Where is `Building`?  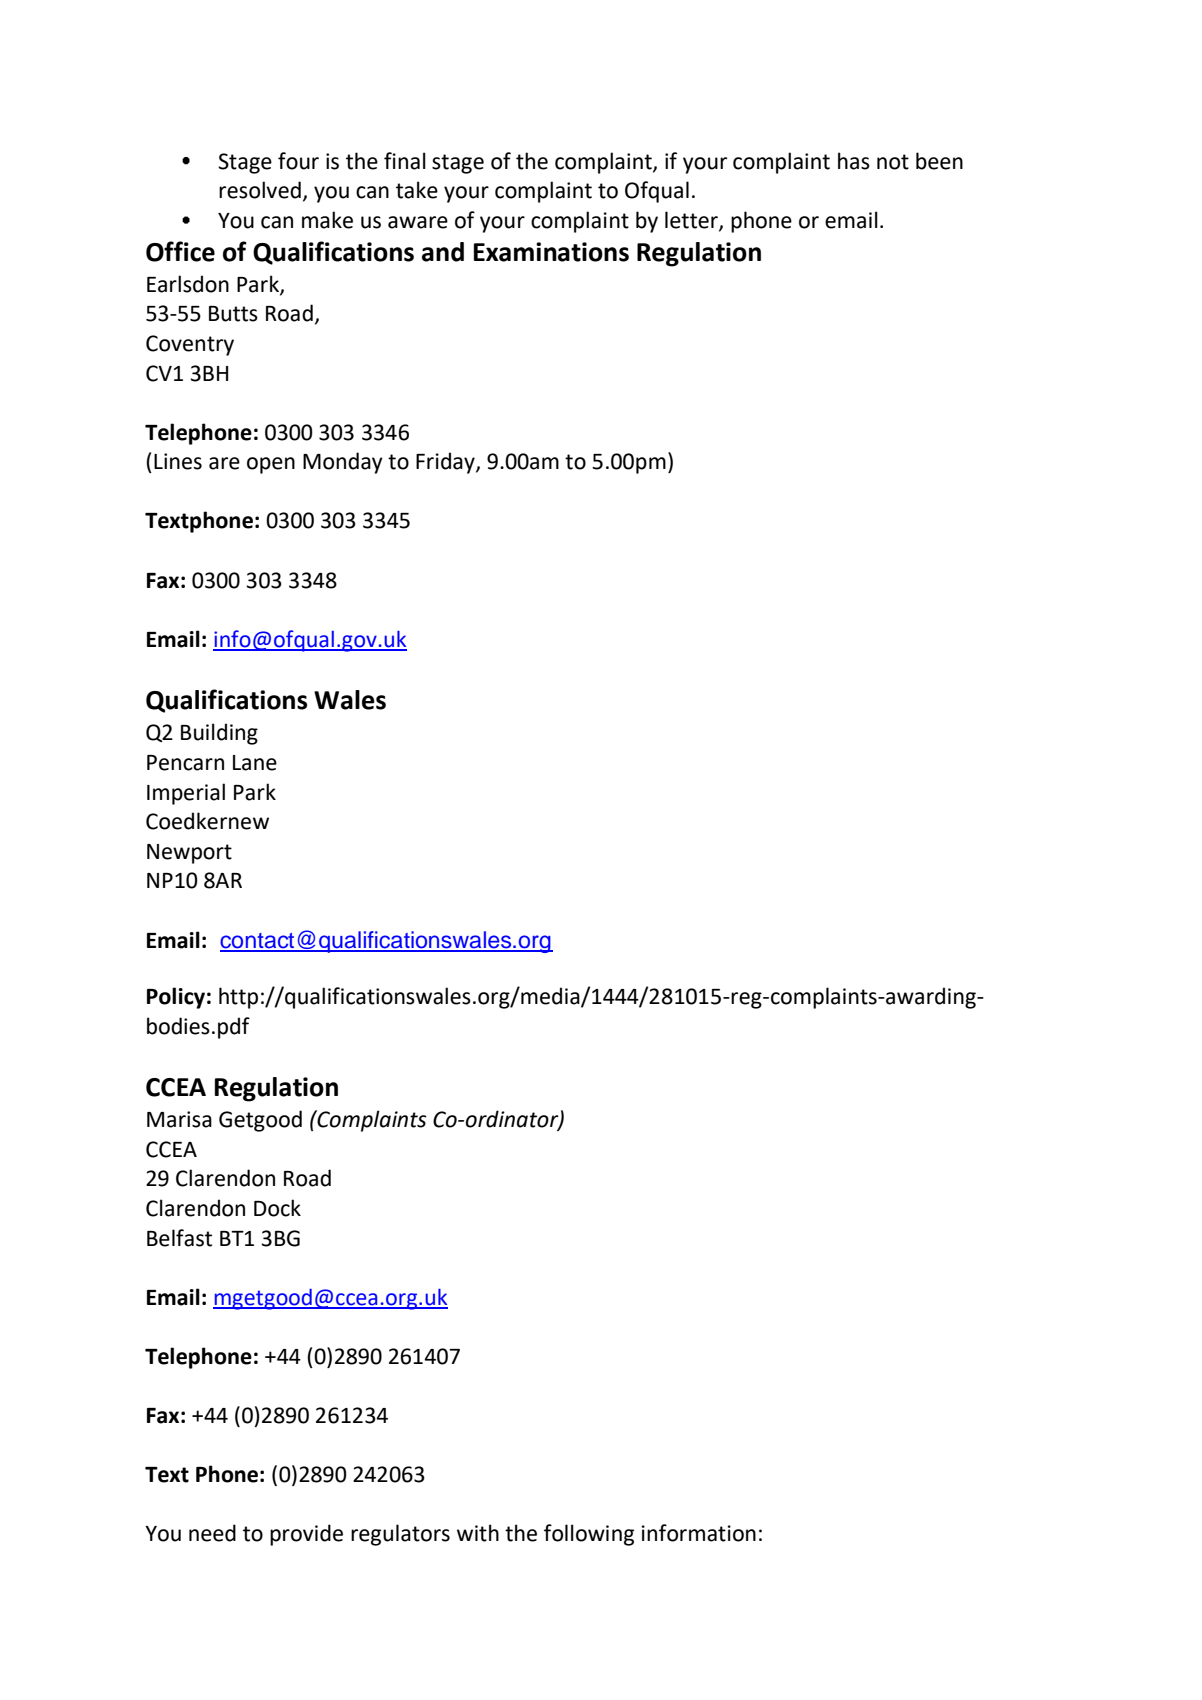 Building is located at coordinates (219, 734).
